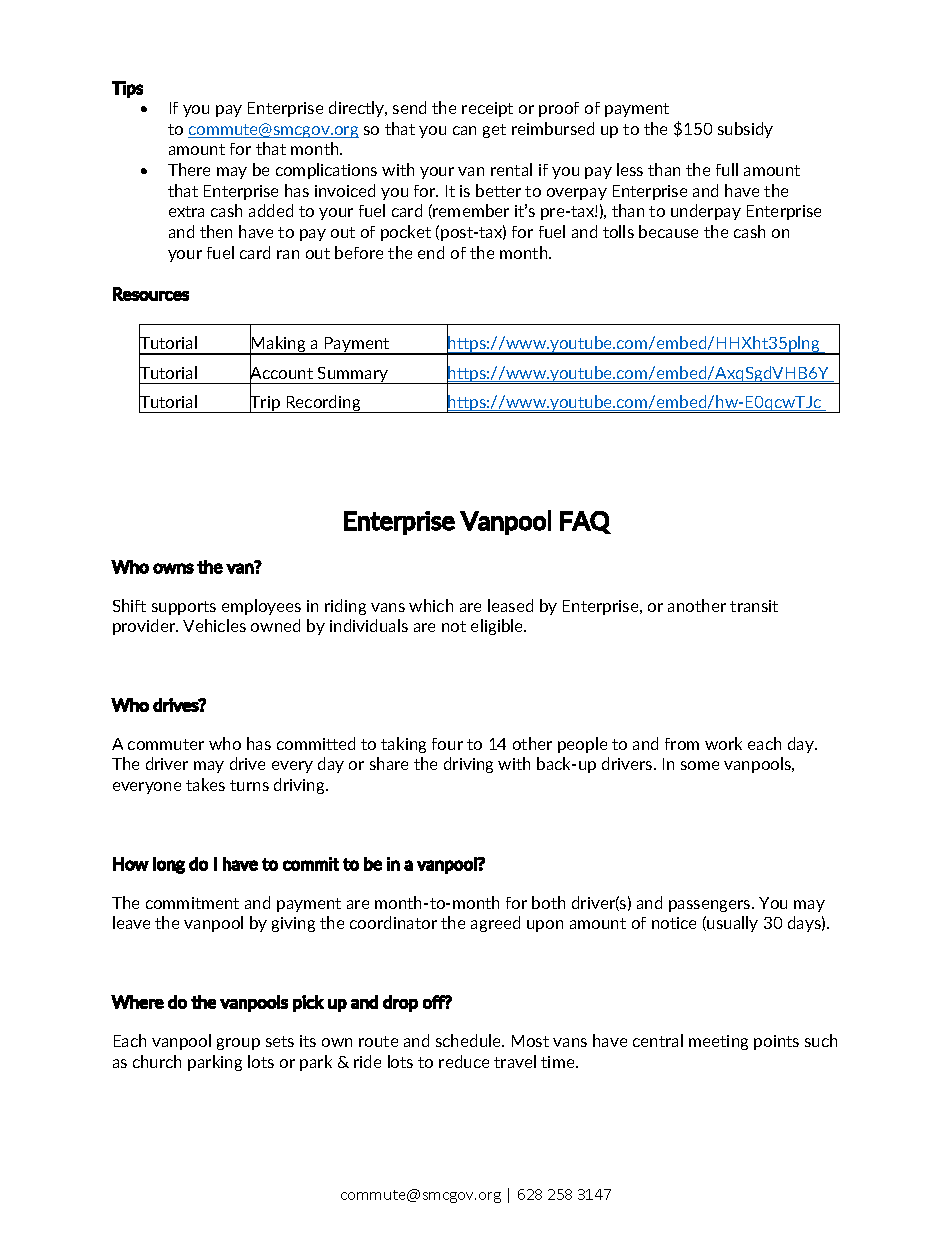 The width and height of the screenshot is (952, 1233). I want to click on Summary, so click(353, 375).
